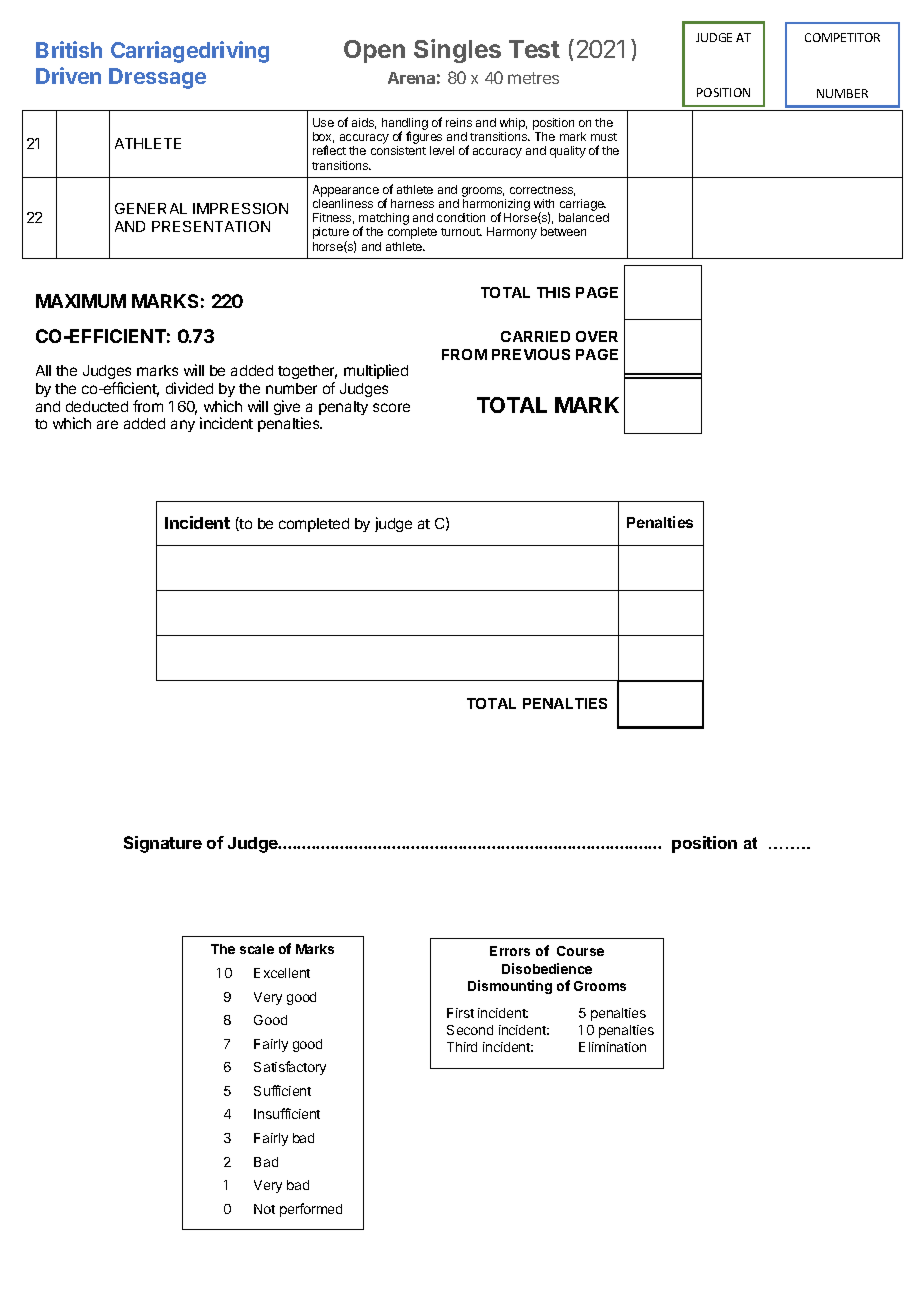 This screenshot has width=924, height=1308. I want to click on Not, so click(264, 1209).
